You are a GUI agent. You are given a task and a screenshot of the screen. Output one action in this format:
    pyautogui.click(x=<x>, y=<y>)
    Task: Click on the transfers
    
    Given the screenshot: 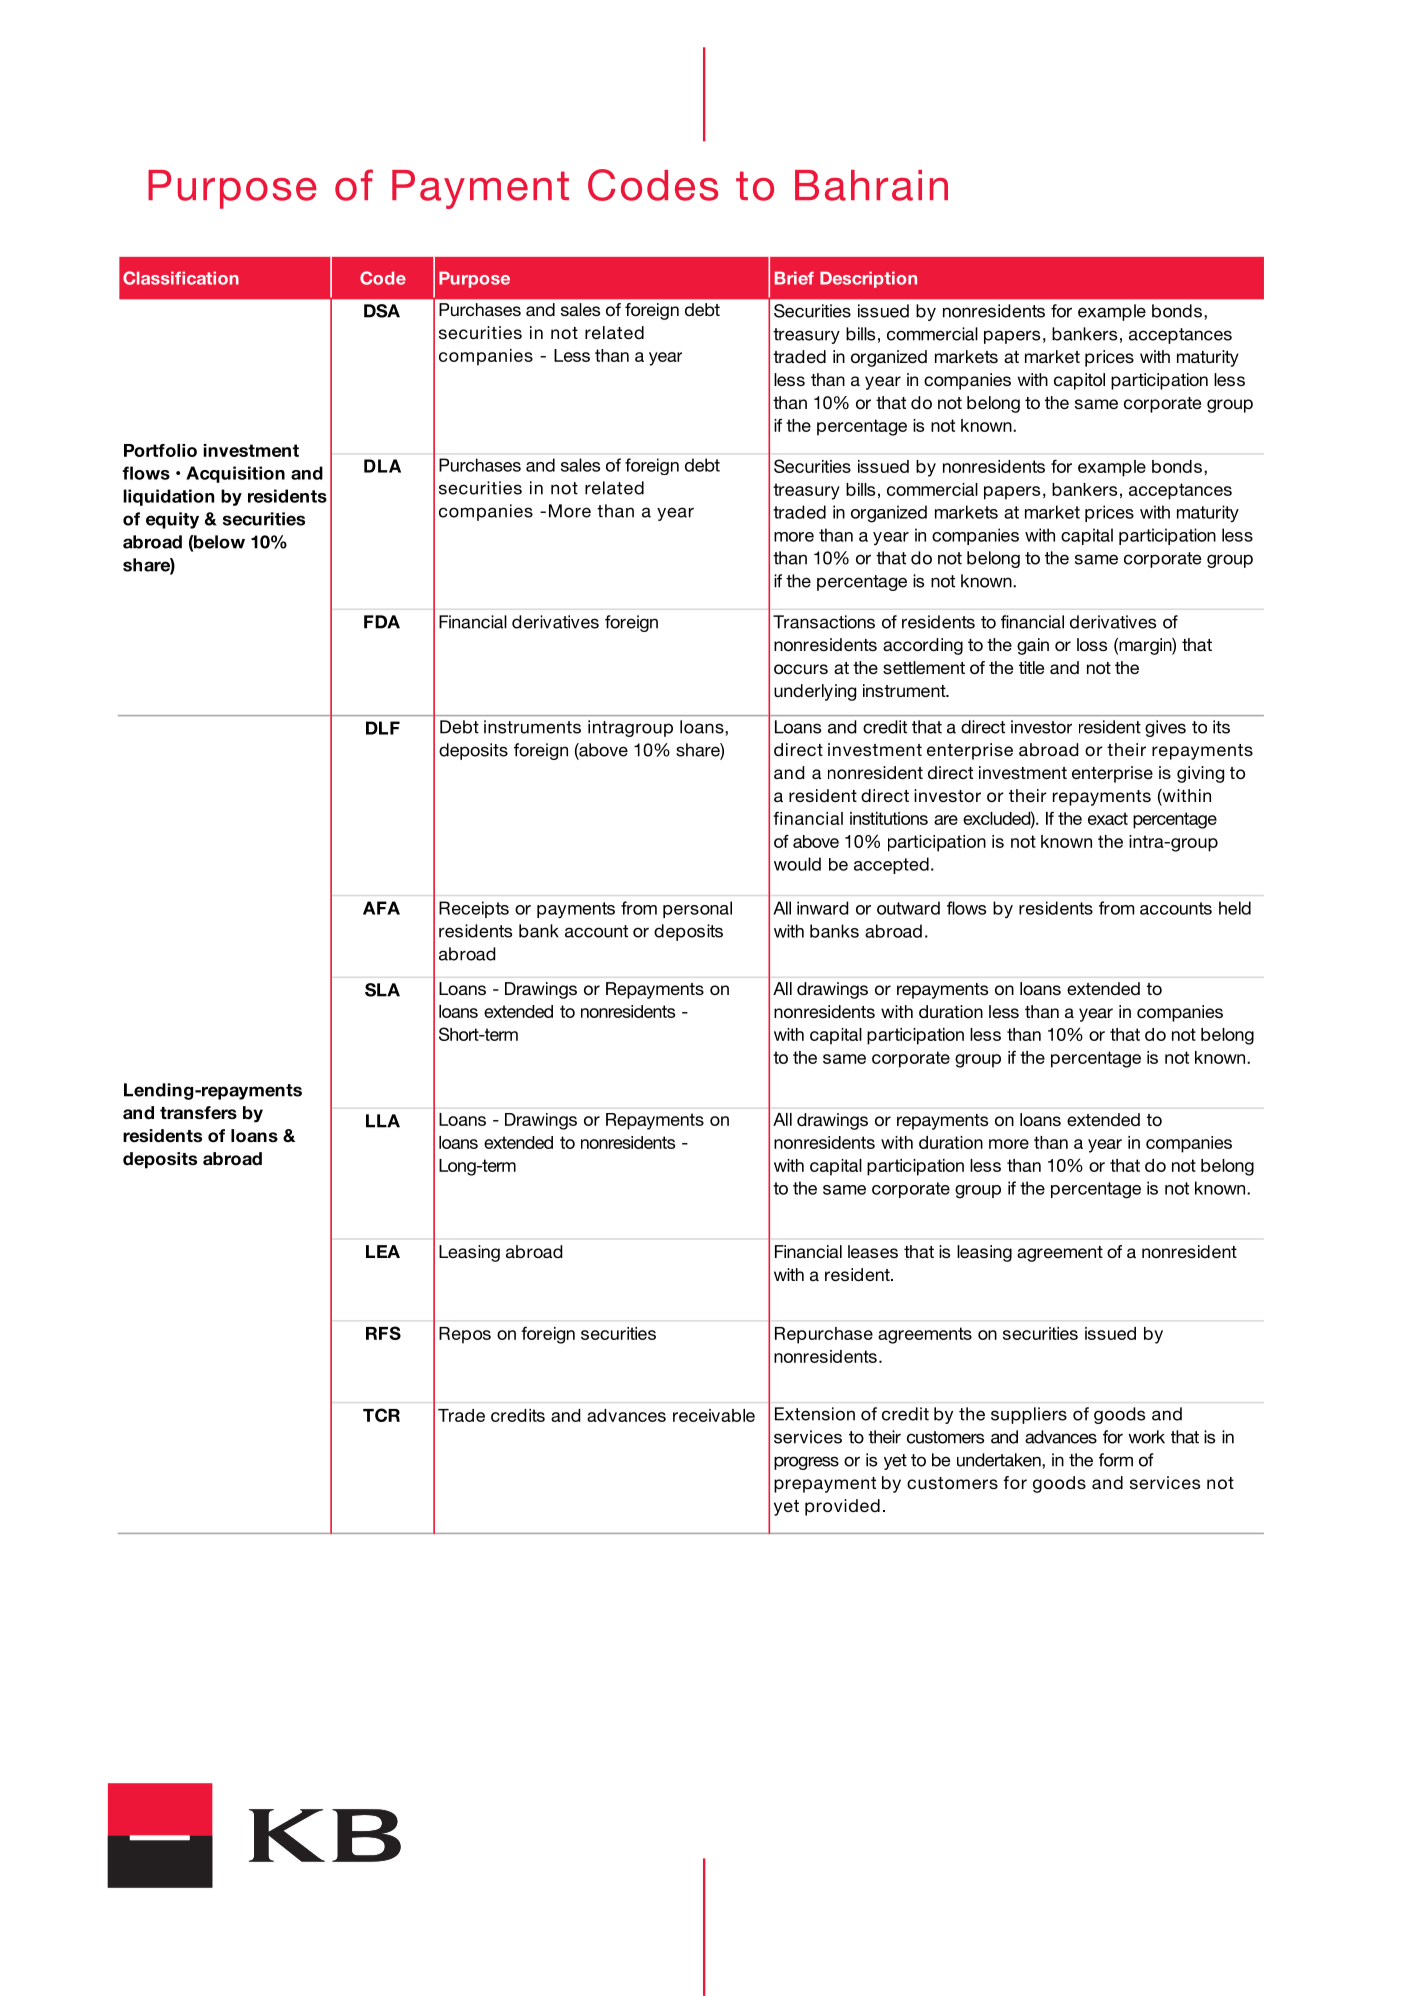 What is the action you would take?
    pyautogui.click(x=198, y=1113)
